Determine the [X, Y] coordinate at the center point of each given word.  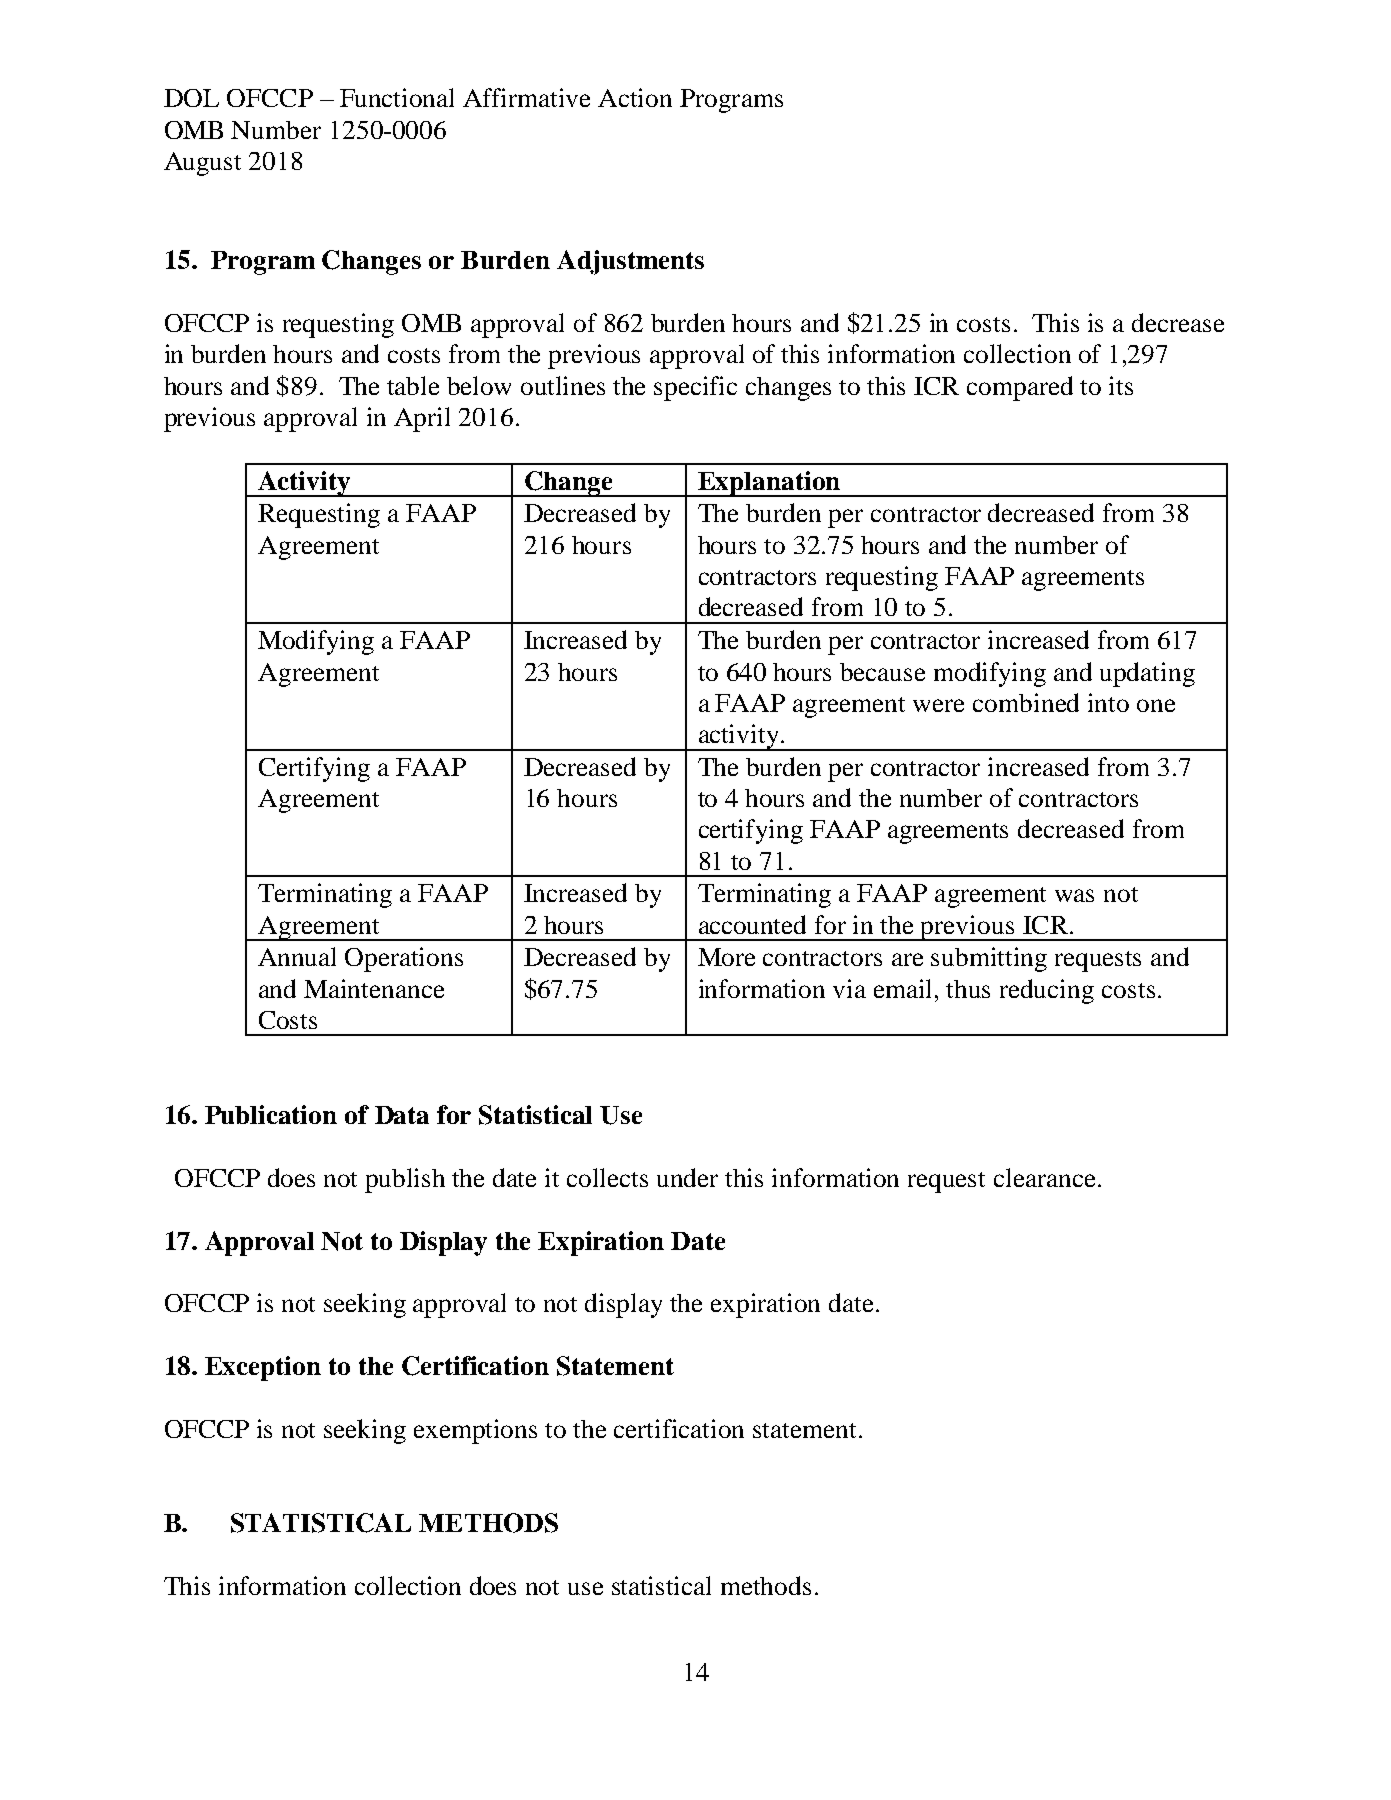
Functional [397, 97]
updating [1147, 674]
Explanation [769, 484]
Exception [263, 1368]
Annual [297, 956]
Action [635, 97]
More [726, 957]
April [422, 419]
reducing [1047, 991]
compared [1020, 388]
